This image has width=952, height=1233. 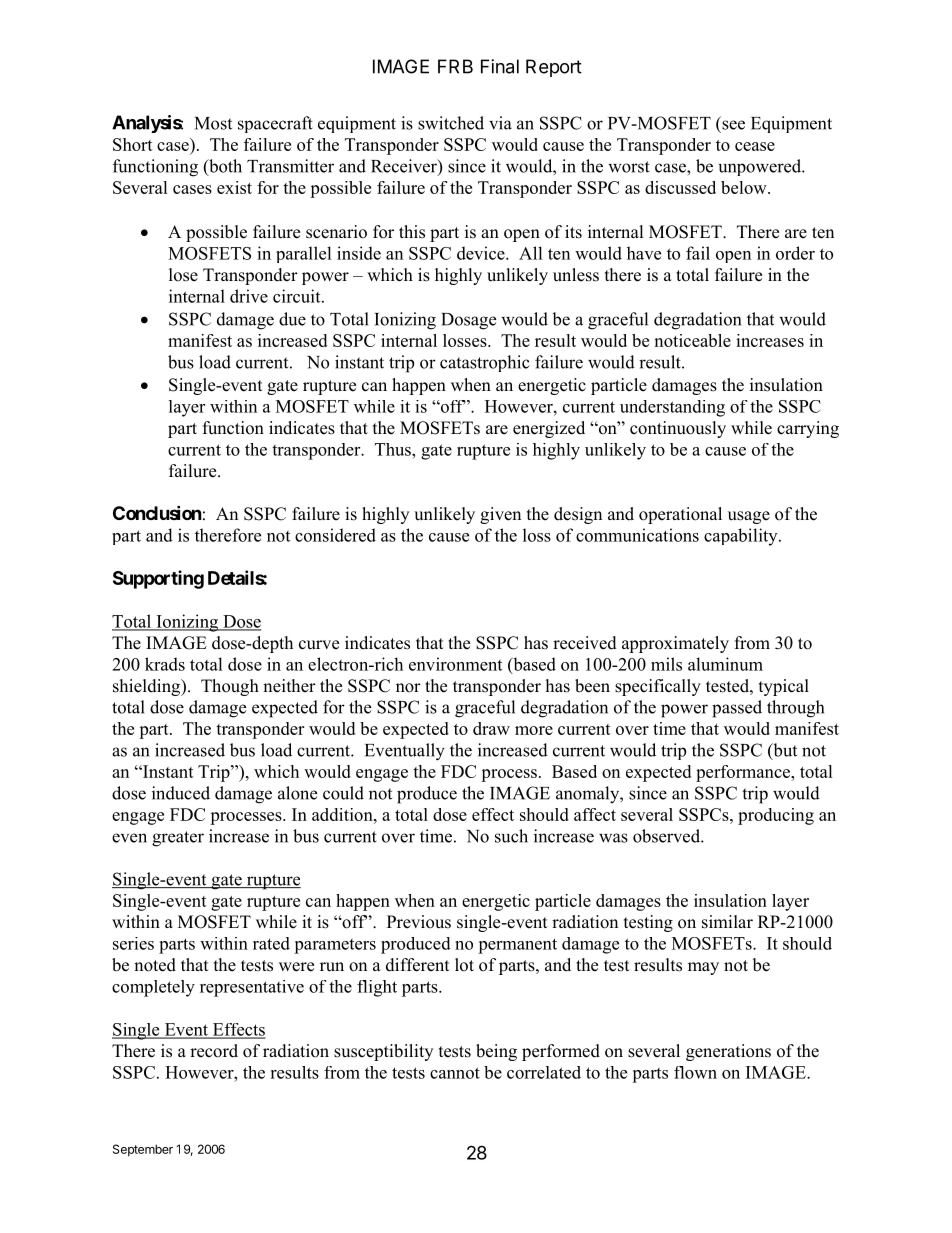 What do you see at coordinates (178, 839) in the image?
I see `greater` at bounding box center [178, 839].
